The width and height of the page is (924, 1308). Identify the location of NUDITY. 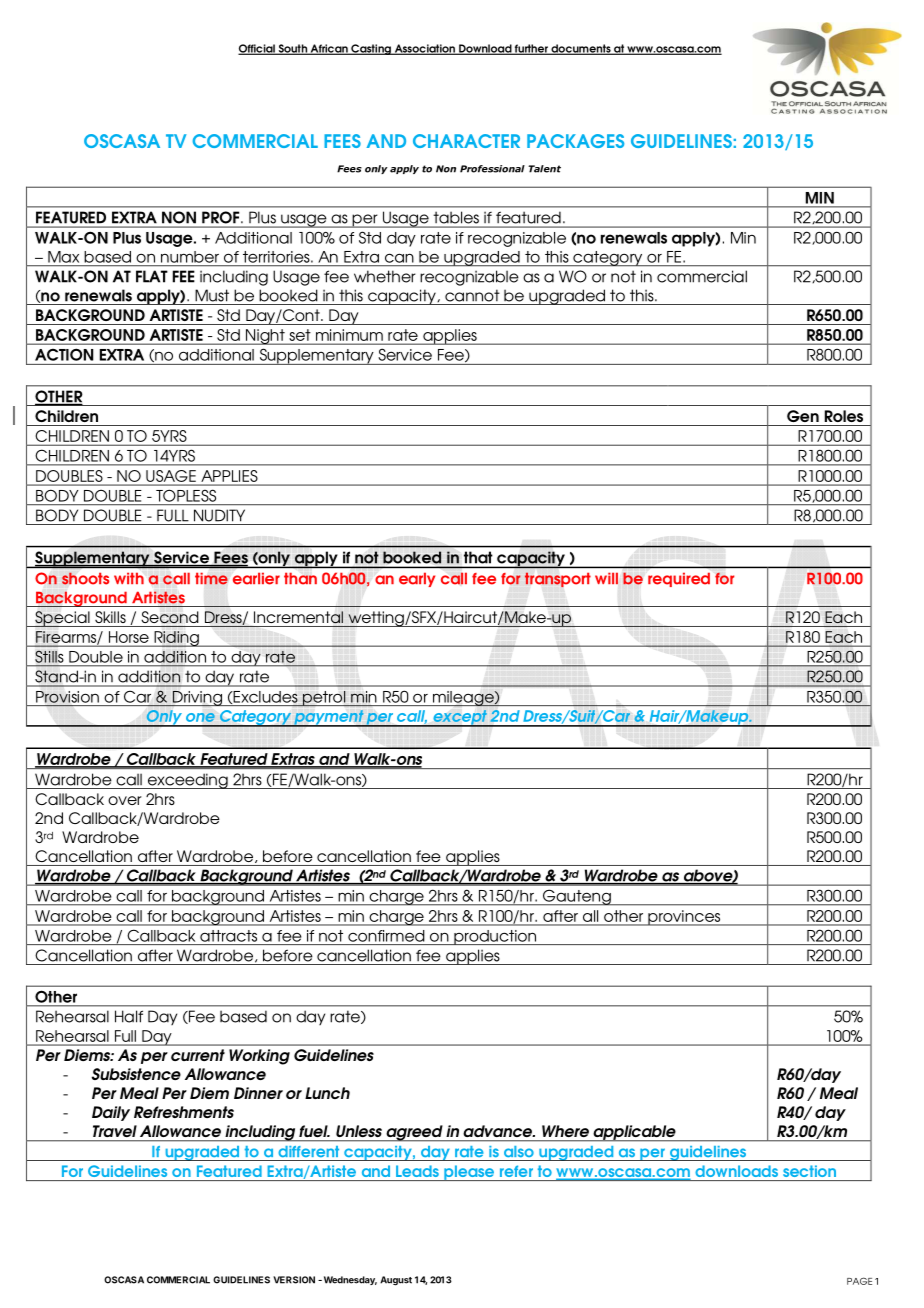
(219, 515).
